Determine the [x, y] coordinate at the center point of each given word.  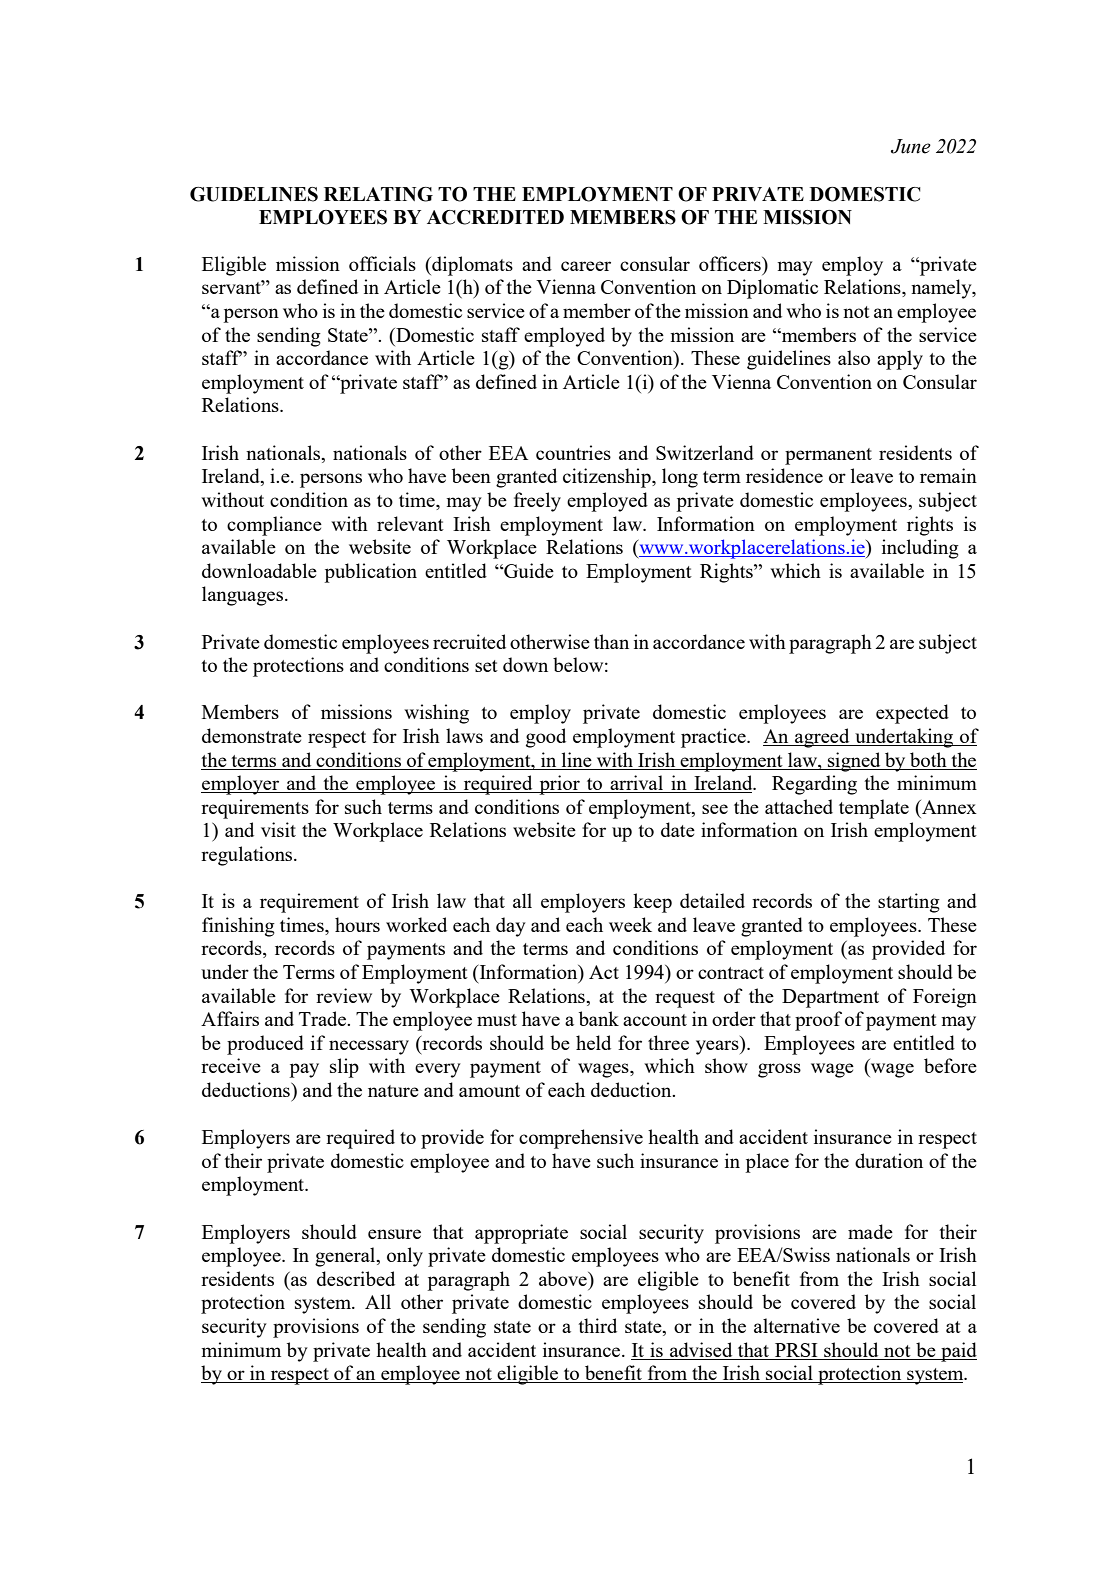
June [911, 146]
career [586, 266]
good [546, 738]
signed [854, 762]
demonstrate [252, 735]
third [597, 1325]
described [356, 1278]
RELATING [378, 194]
